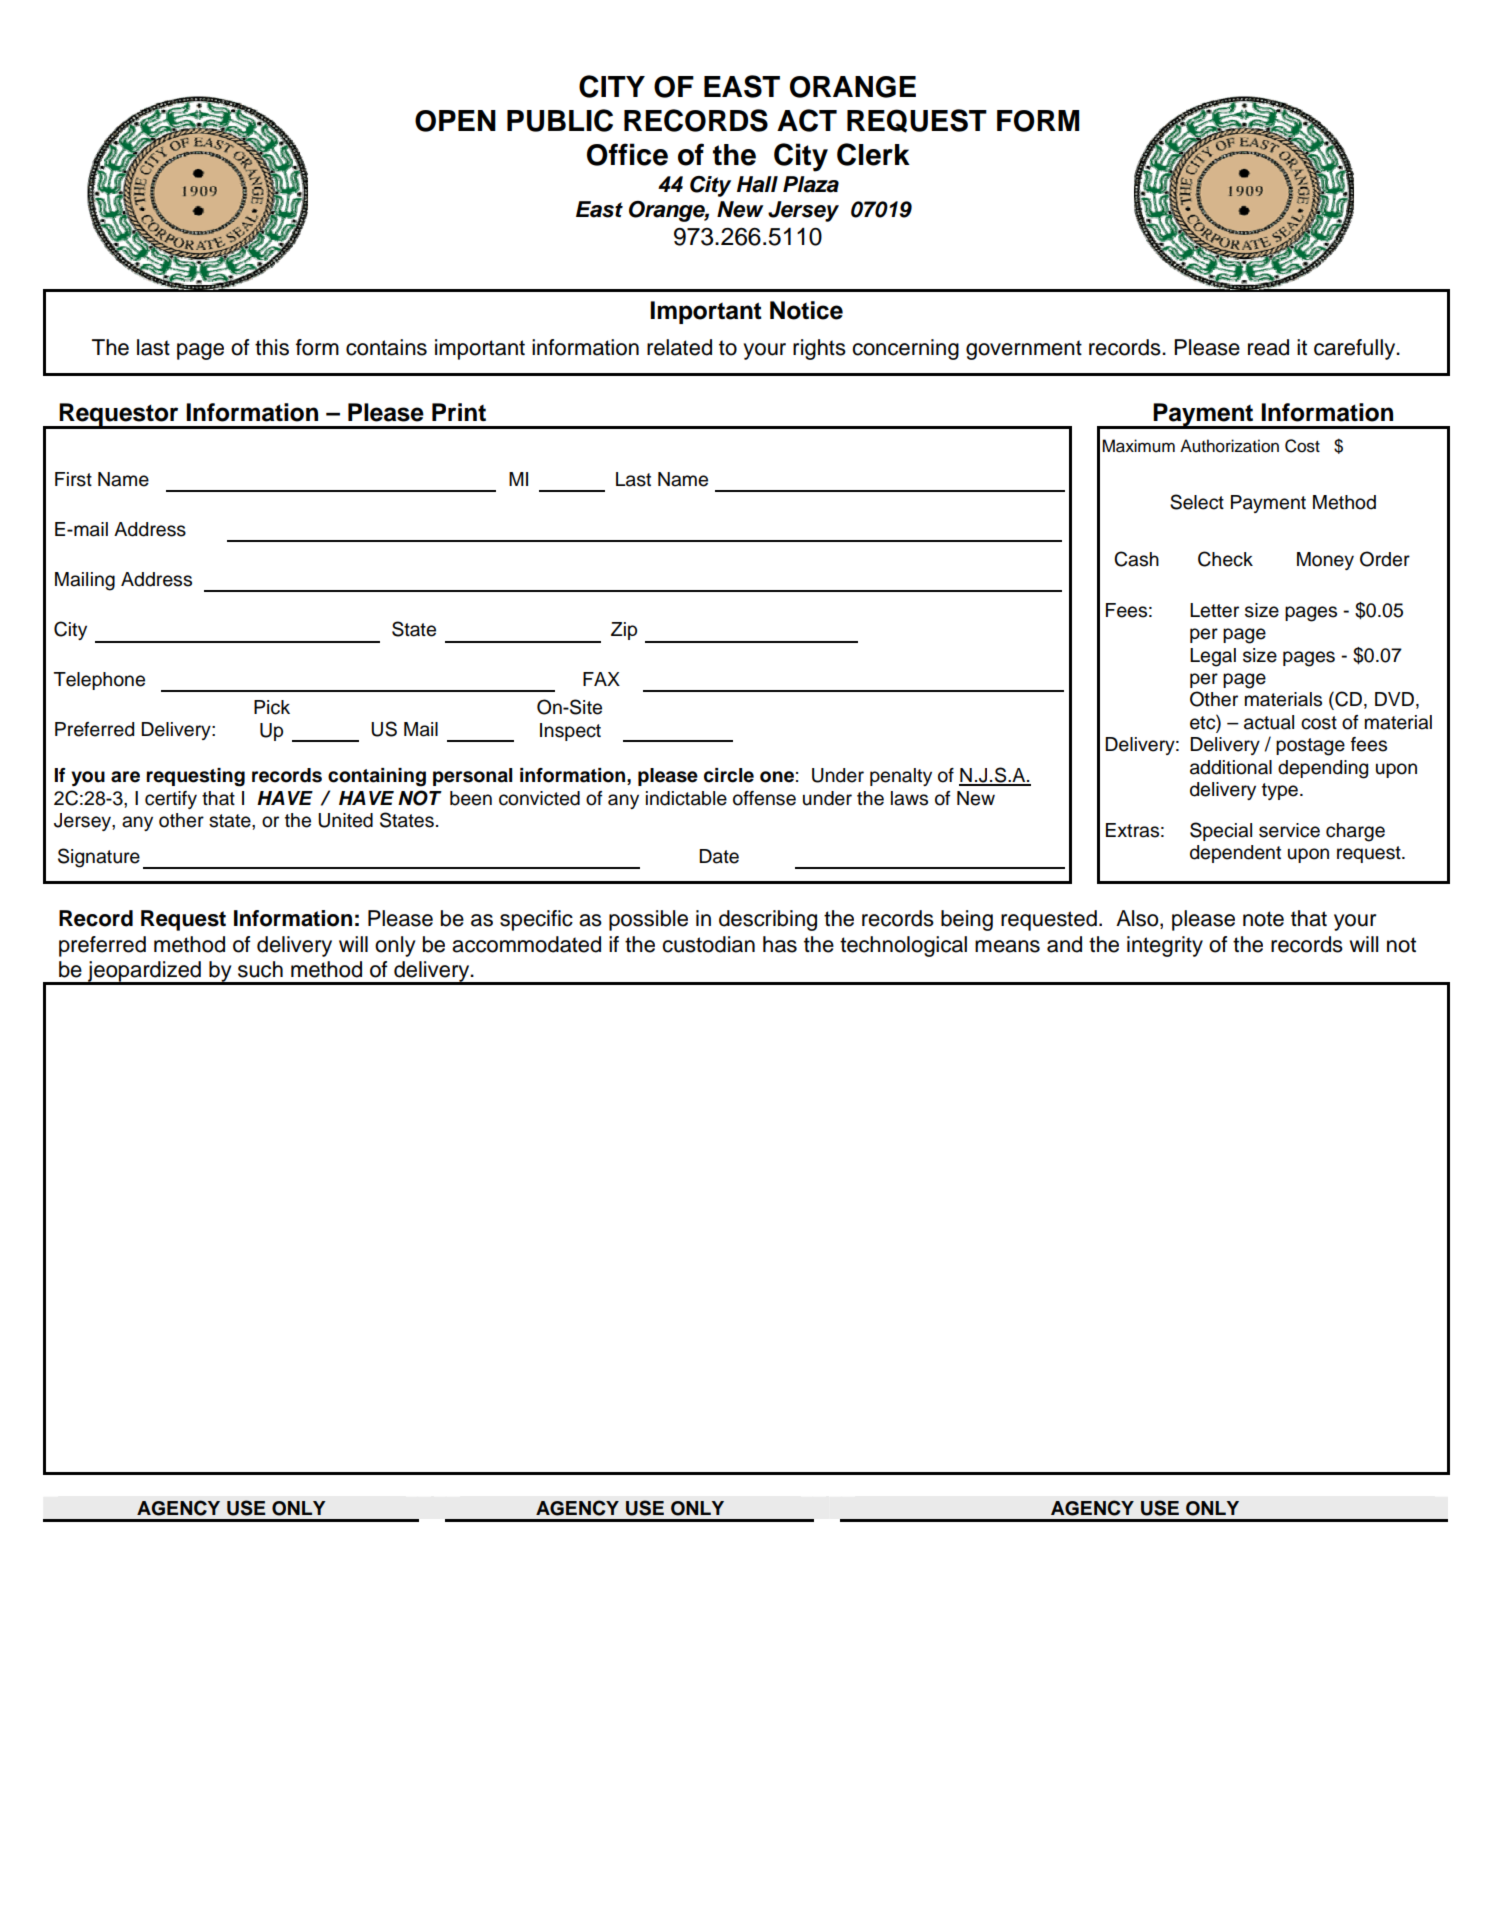  Describe the element at coordinates (455, 121) in the screenshot. I see `OPEN` at that location.
